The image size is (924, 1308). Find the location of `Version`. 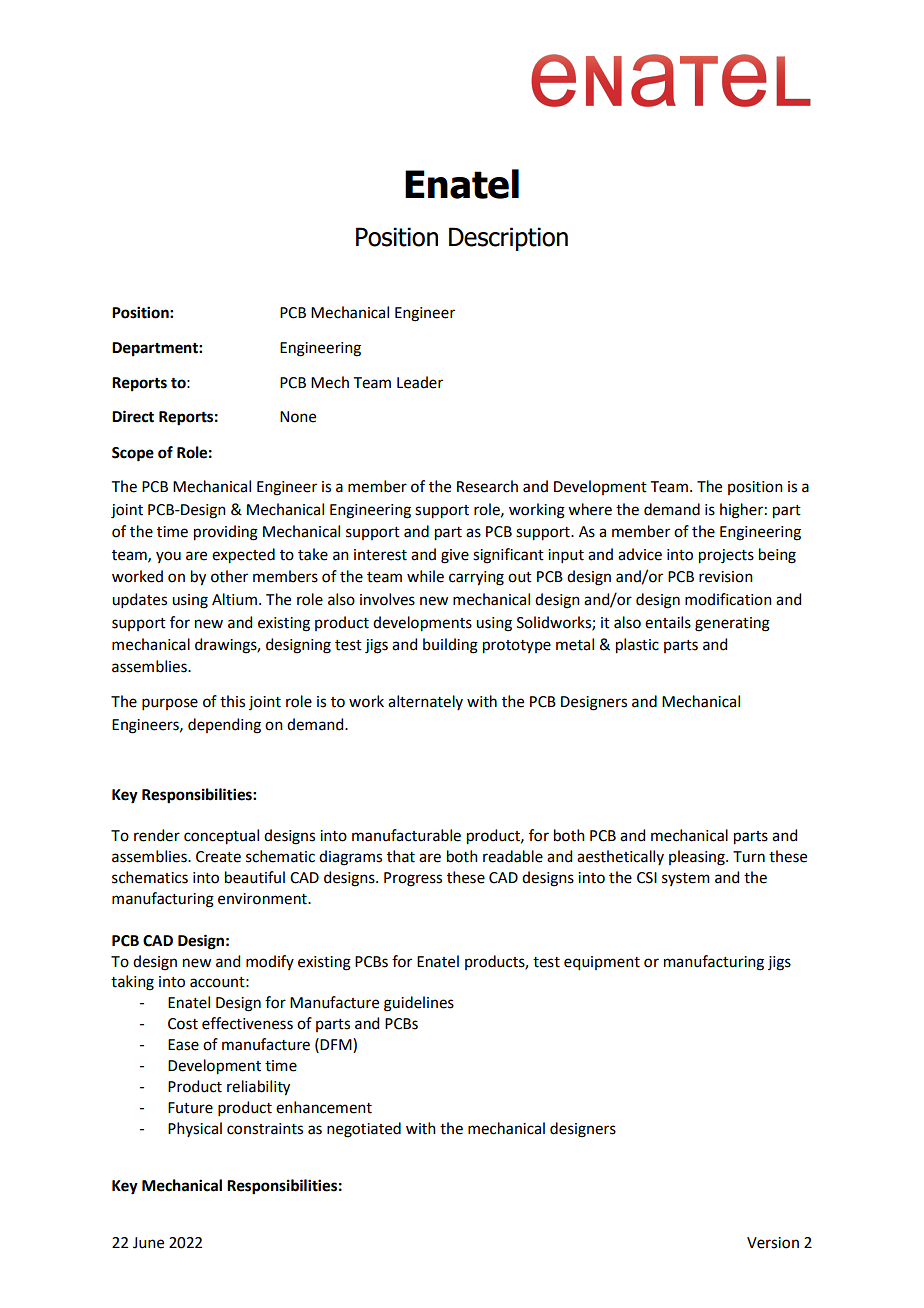

Version is located at coordinates (773, 1243).
